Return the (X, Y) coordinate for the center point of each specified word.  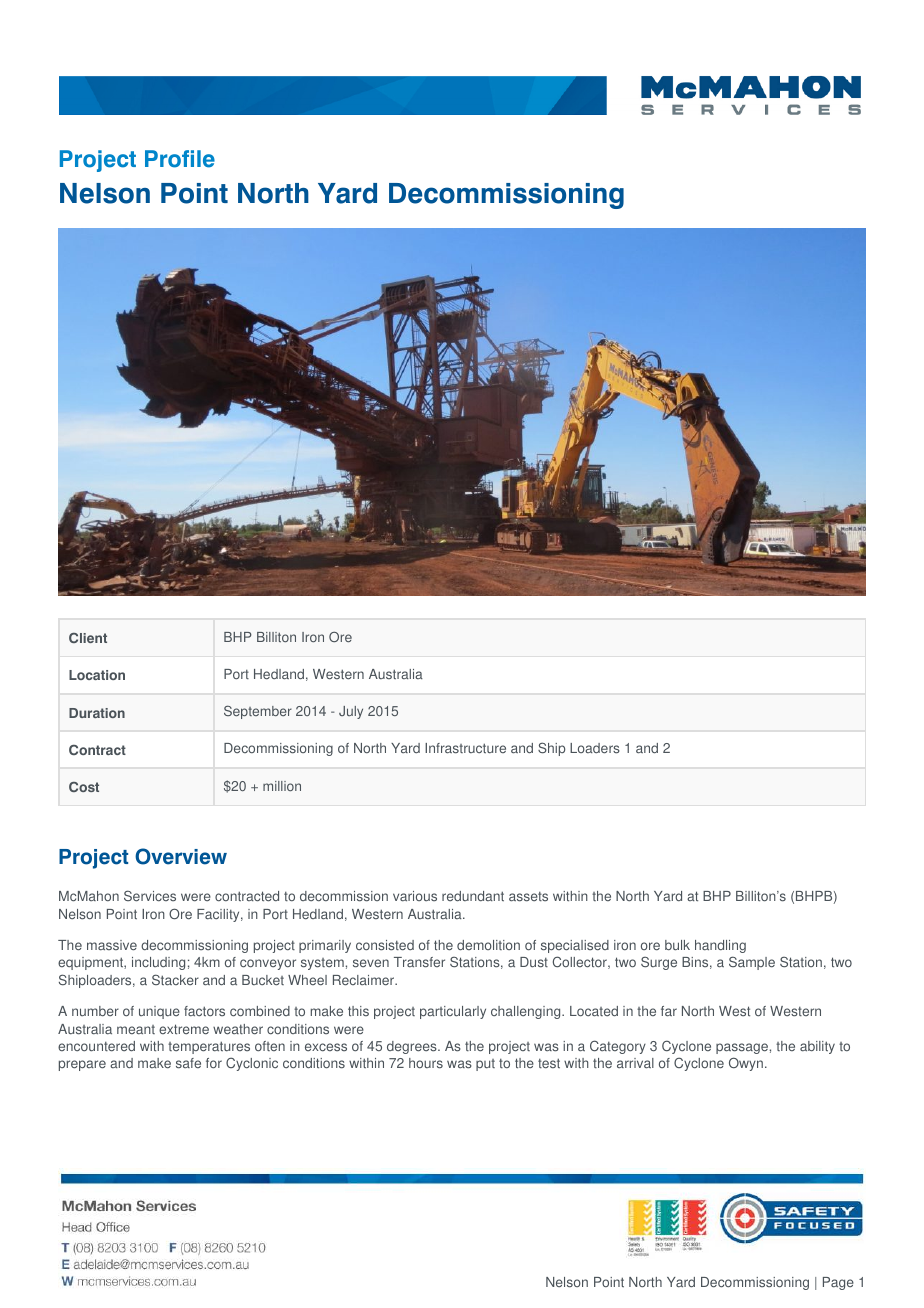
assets (528, 896)
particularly (453, 1012)
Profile (180, 159)
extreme (184, 1029)
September (258, 712)
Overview (181, 856)
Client (88, 638)
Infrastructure (465, 748)
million (282, 786)
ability (817, 1047)
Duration (97, 713)
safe (188, 1063)
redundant (473, 896)
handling (720, 946)
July (351, 712)
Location (97, 675)
